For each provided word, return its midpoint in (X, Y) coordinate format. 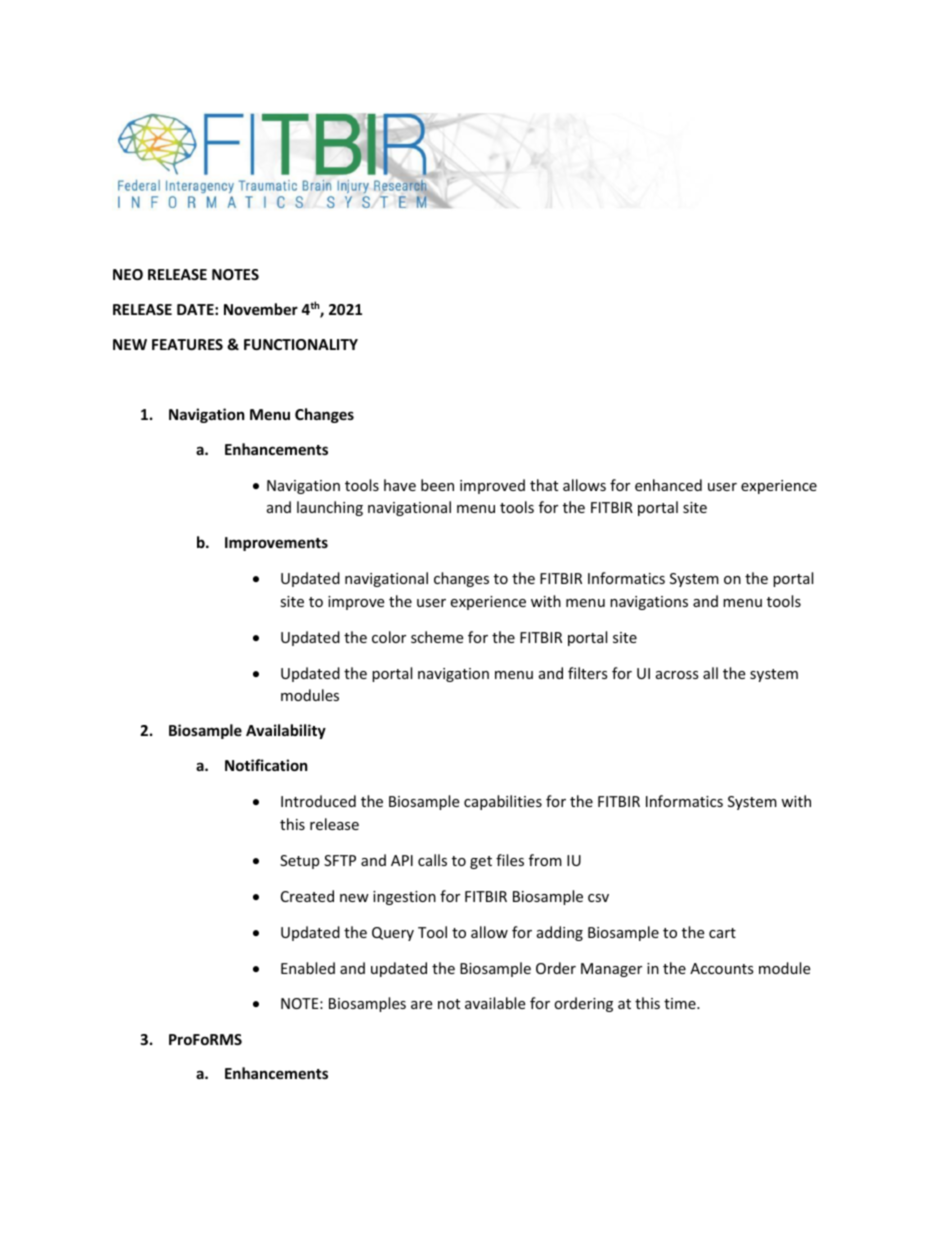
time (681, 1003)
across (677, 675)
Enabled (308, 968)
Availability (286, 731)
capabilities (503, 802)
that (544, 485)
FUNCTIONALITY (301, 344)
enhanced (668, 485)
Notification (266, 765)
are (421, 1005)
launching (330, 508)
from (545, 860)
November (261, 309)
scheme (437, 637)
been (437, 485)
